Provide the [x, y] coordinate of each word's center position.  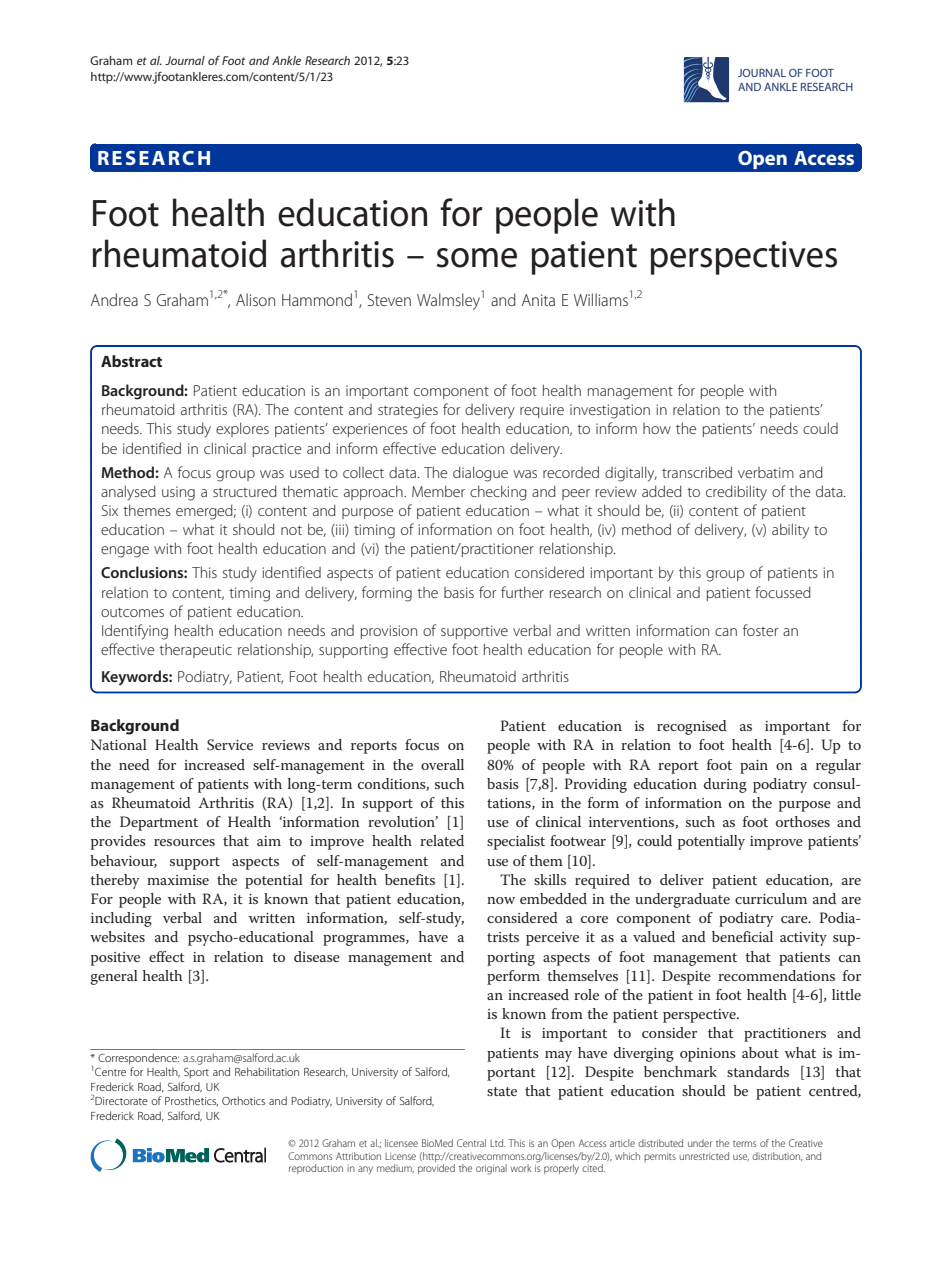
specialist [516, 842]
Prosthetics [191, 1101]
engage [125, 552]
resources [184, 842]
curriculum [771, 898]
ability [790, 531]
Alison [255, 299]
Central [471, 1143]
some [477, 258]
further [522, 592]
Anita [538, 300]
